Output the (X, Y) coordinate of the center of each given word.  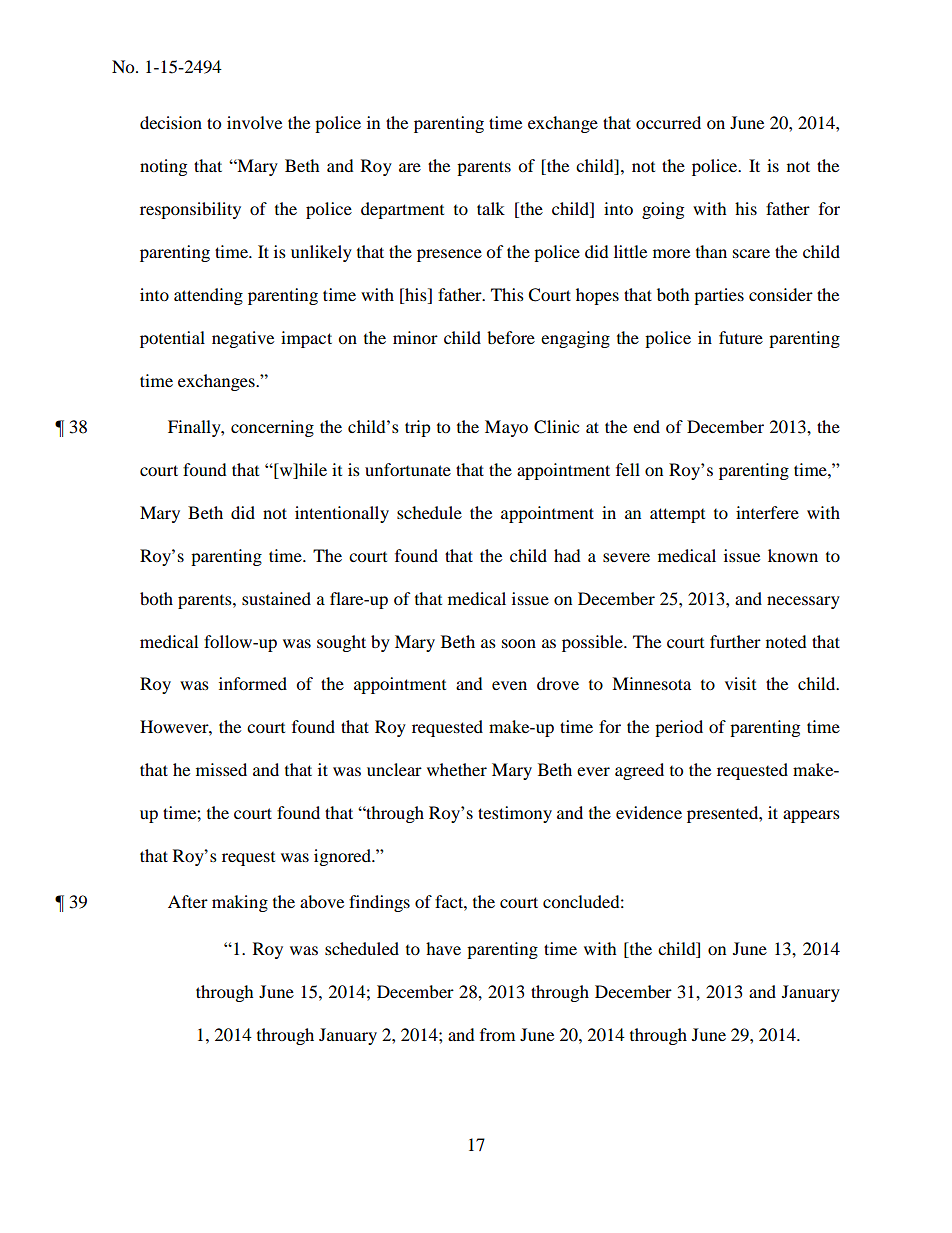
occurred (668, 122)
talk (491, 208)
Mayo (506, 428)
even (509, 685)
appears (811, 816)
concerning (272, 428)
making (240, 903)
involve (254, 122)
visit (740, 683)
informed (253, 683)
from (497, 1034)
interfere (767, 512)
